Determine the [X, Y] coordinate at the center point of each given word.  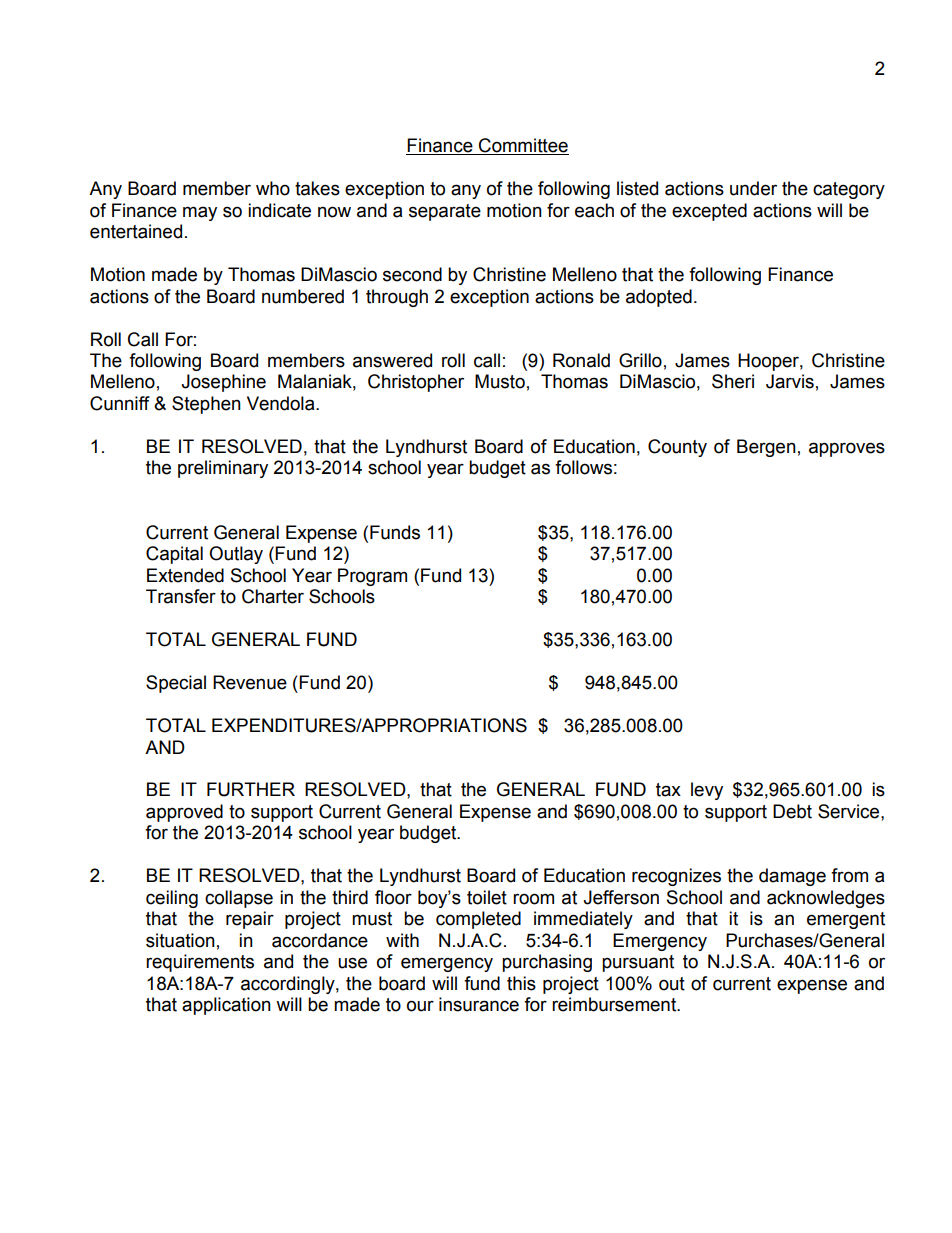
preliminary [223, 469]
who [273, 188]
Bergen [766, 448]
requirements [200, 963]
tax [668, 790]
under [753, 188]
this [521, 983]
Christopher [416, 383]
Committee [523, 146]
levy [707, 791]
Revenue [250, 682]
